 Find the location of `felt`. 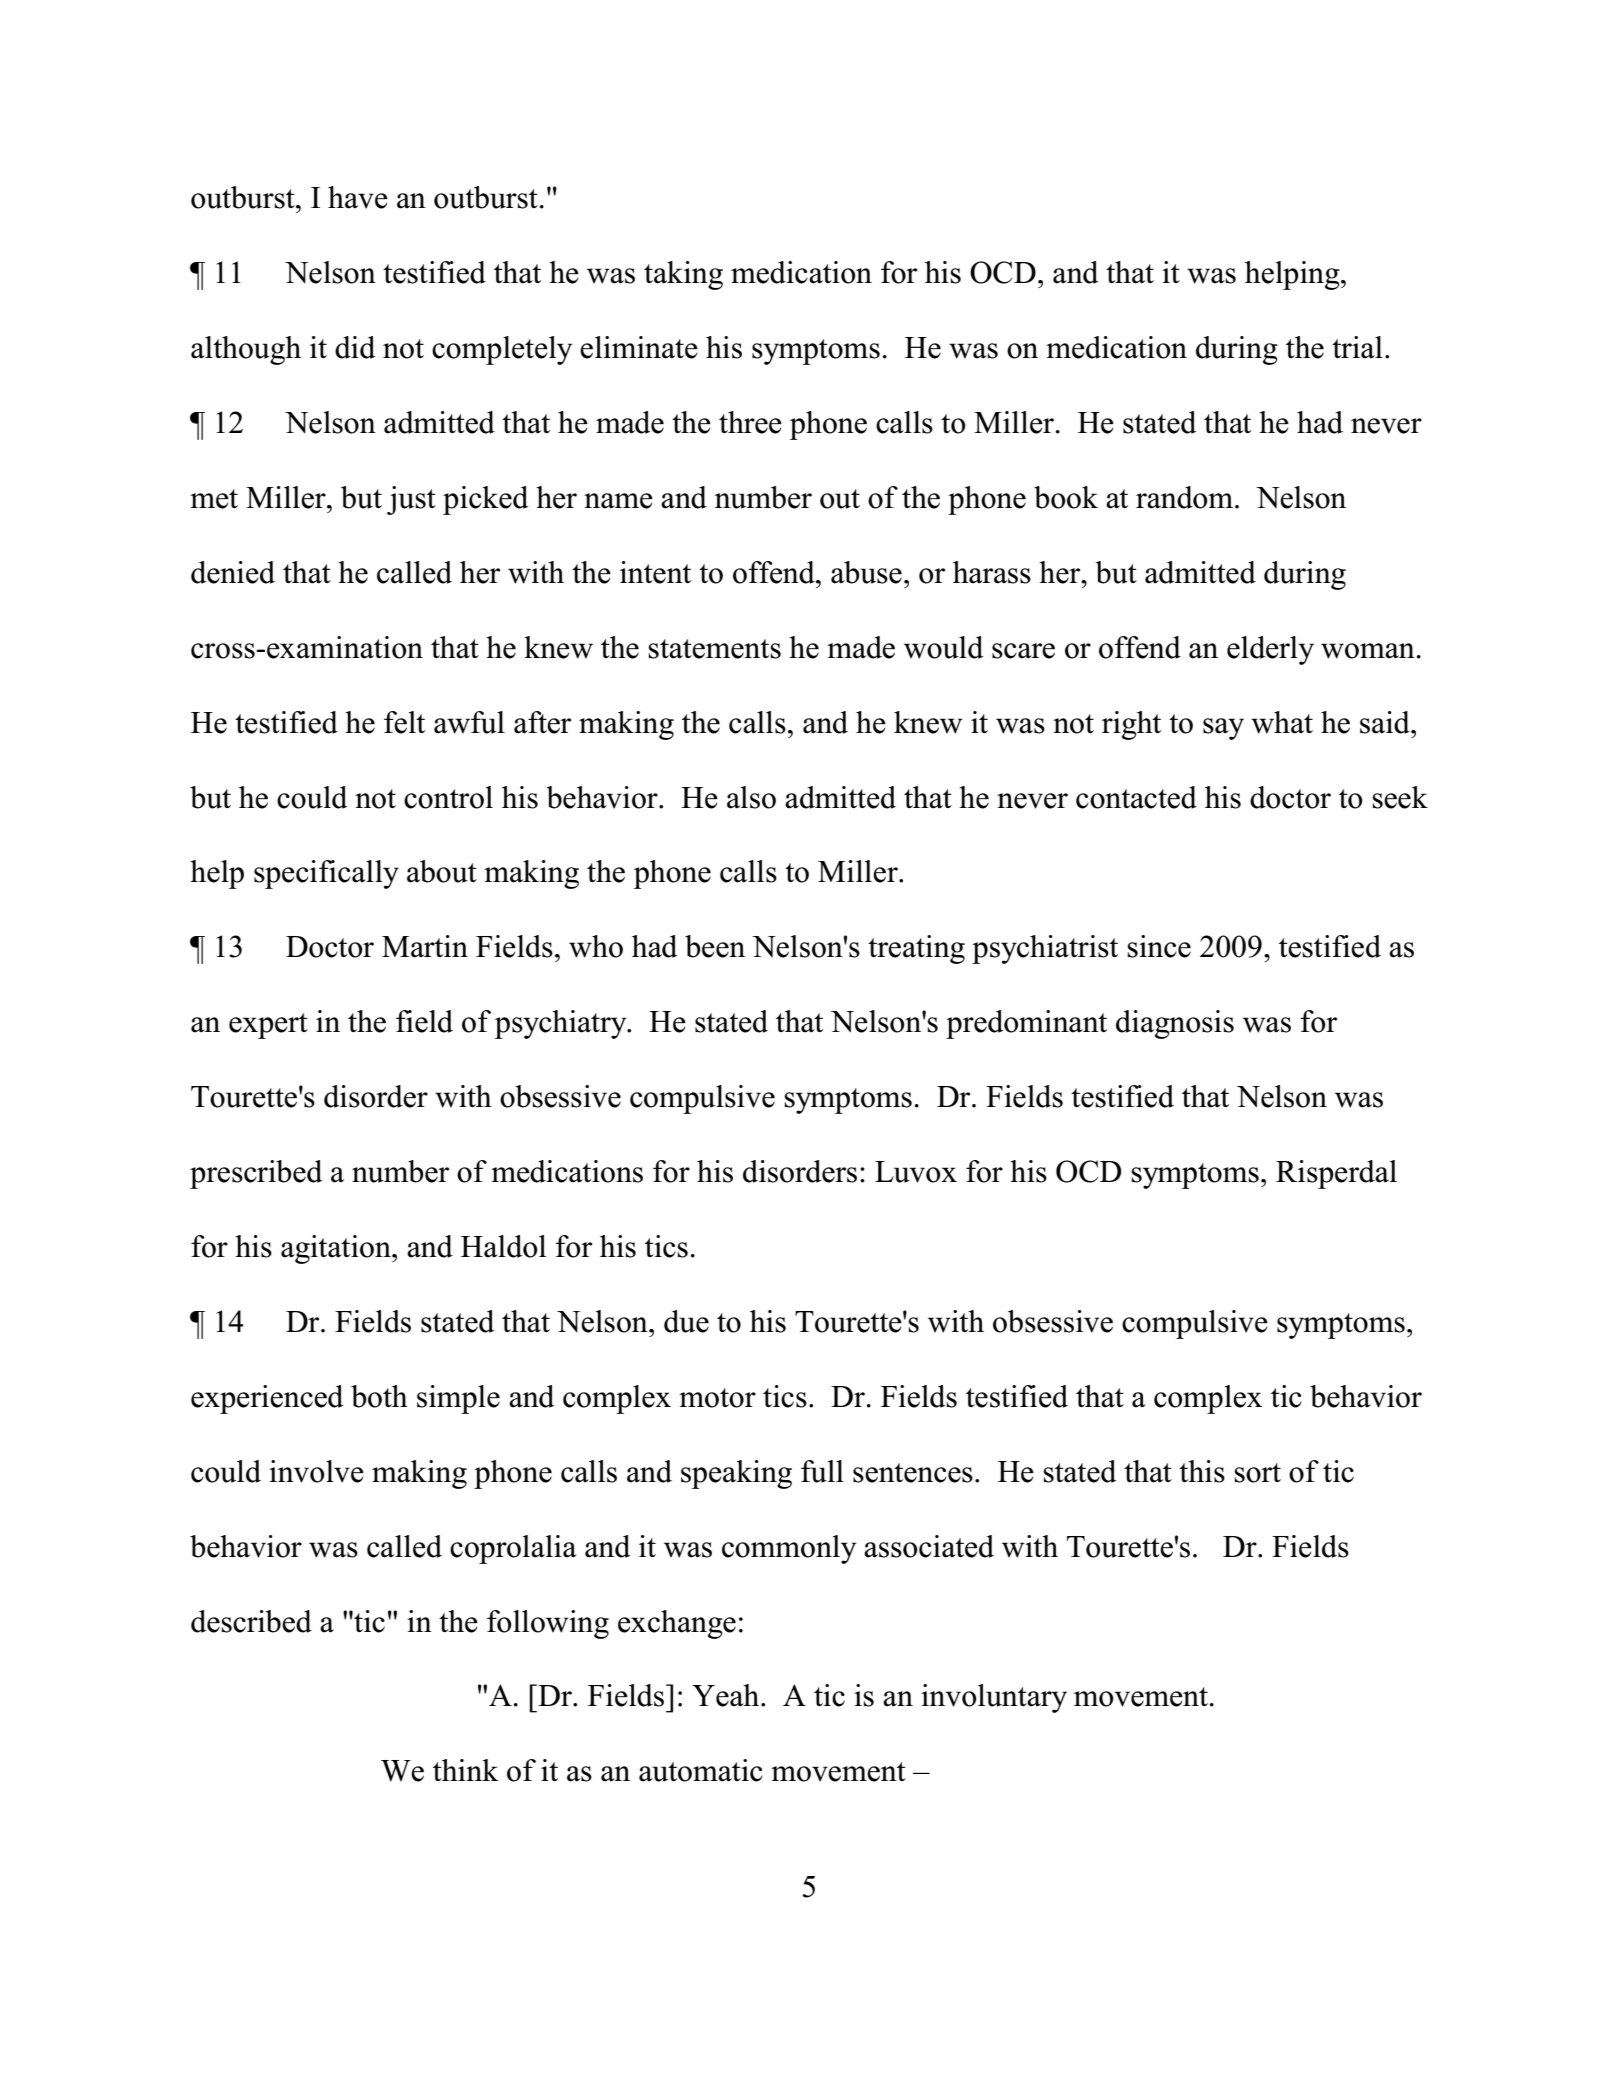

felt is located at coordinates (404, 722).
